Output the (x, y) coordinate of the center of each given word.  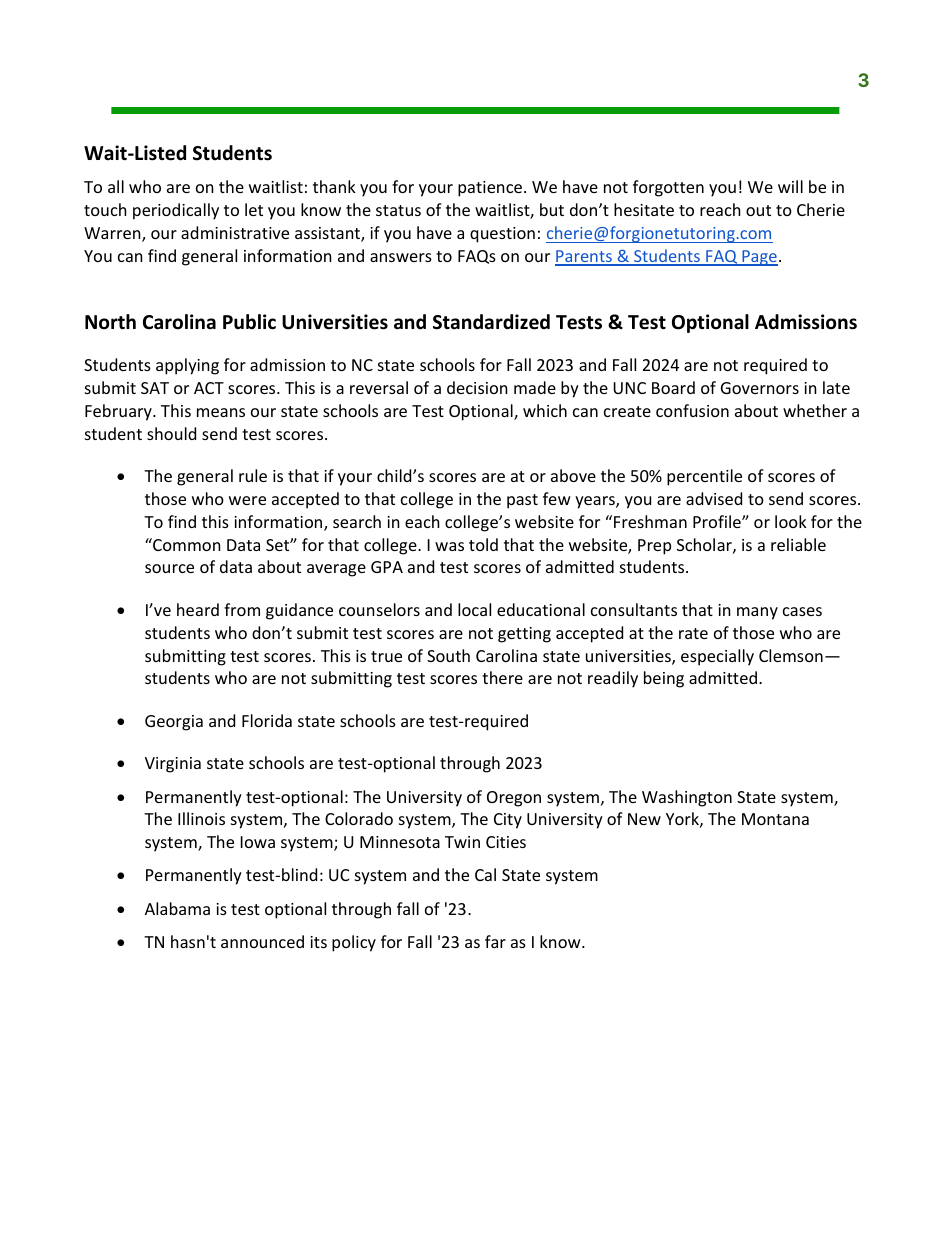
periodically (176, 211)
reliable (798, 544)
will (790, 186)
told (483, 544)
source (169, 568)
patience (490, 189)
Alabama (177, 908)
